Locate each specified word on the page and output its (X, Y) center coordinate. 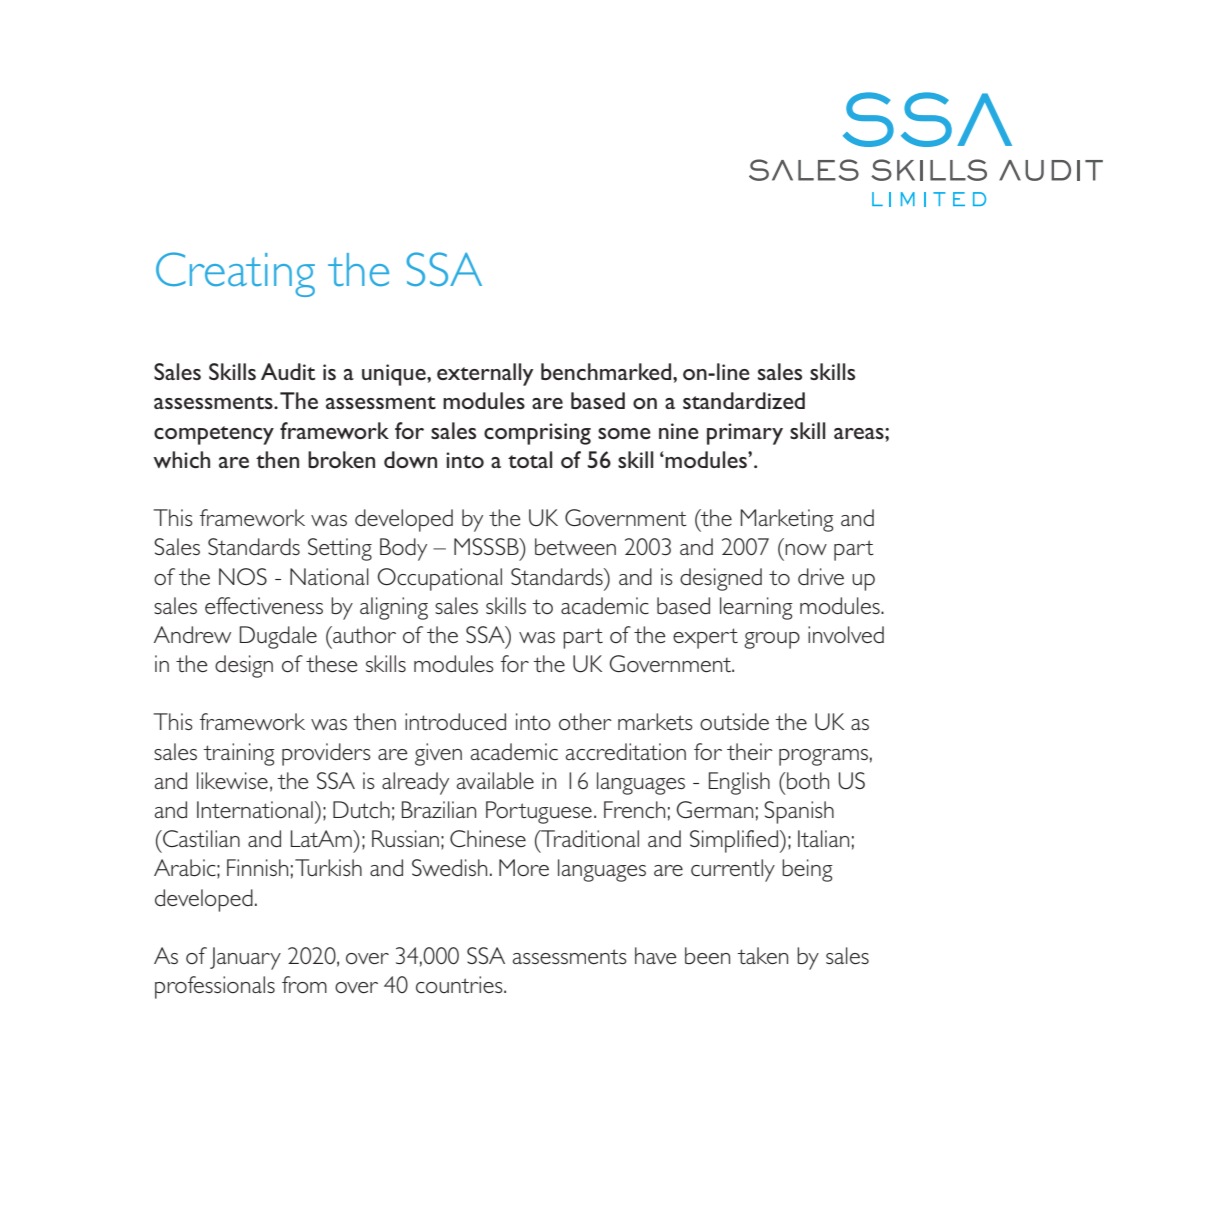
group (772, 640)
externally (485, 374)
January (245, 958)
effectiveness (264, 605)
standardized (744, 400)
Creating (235, 274)
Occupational (440, 579)
